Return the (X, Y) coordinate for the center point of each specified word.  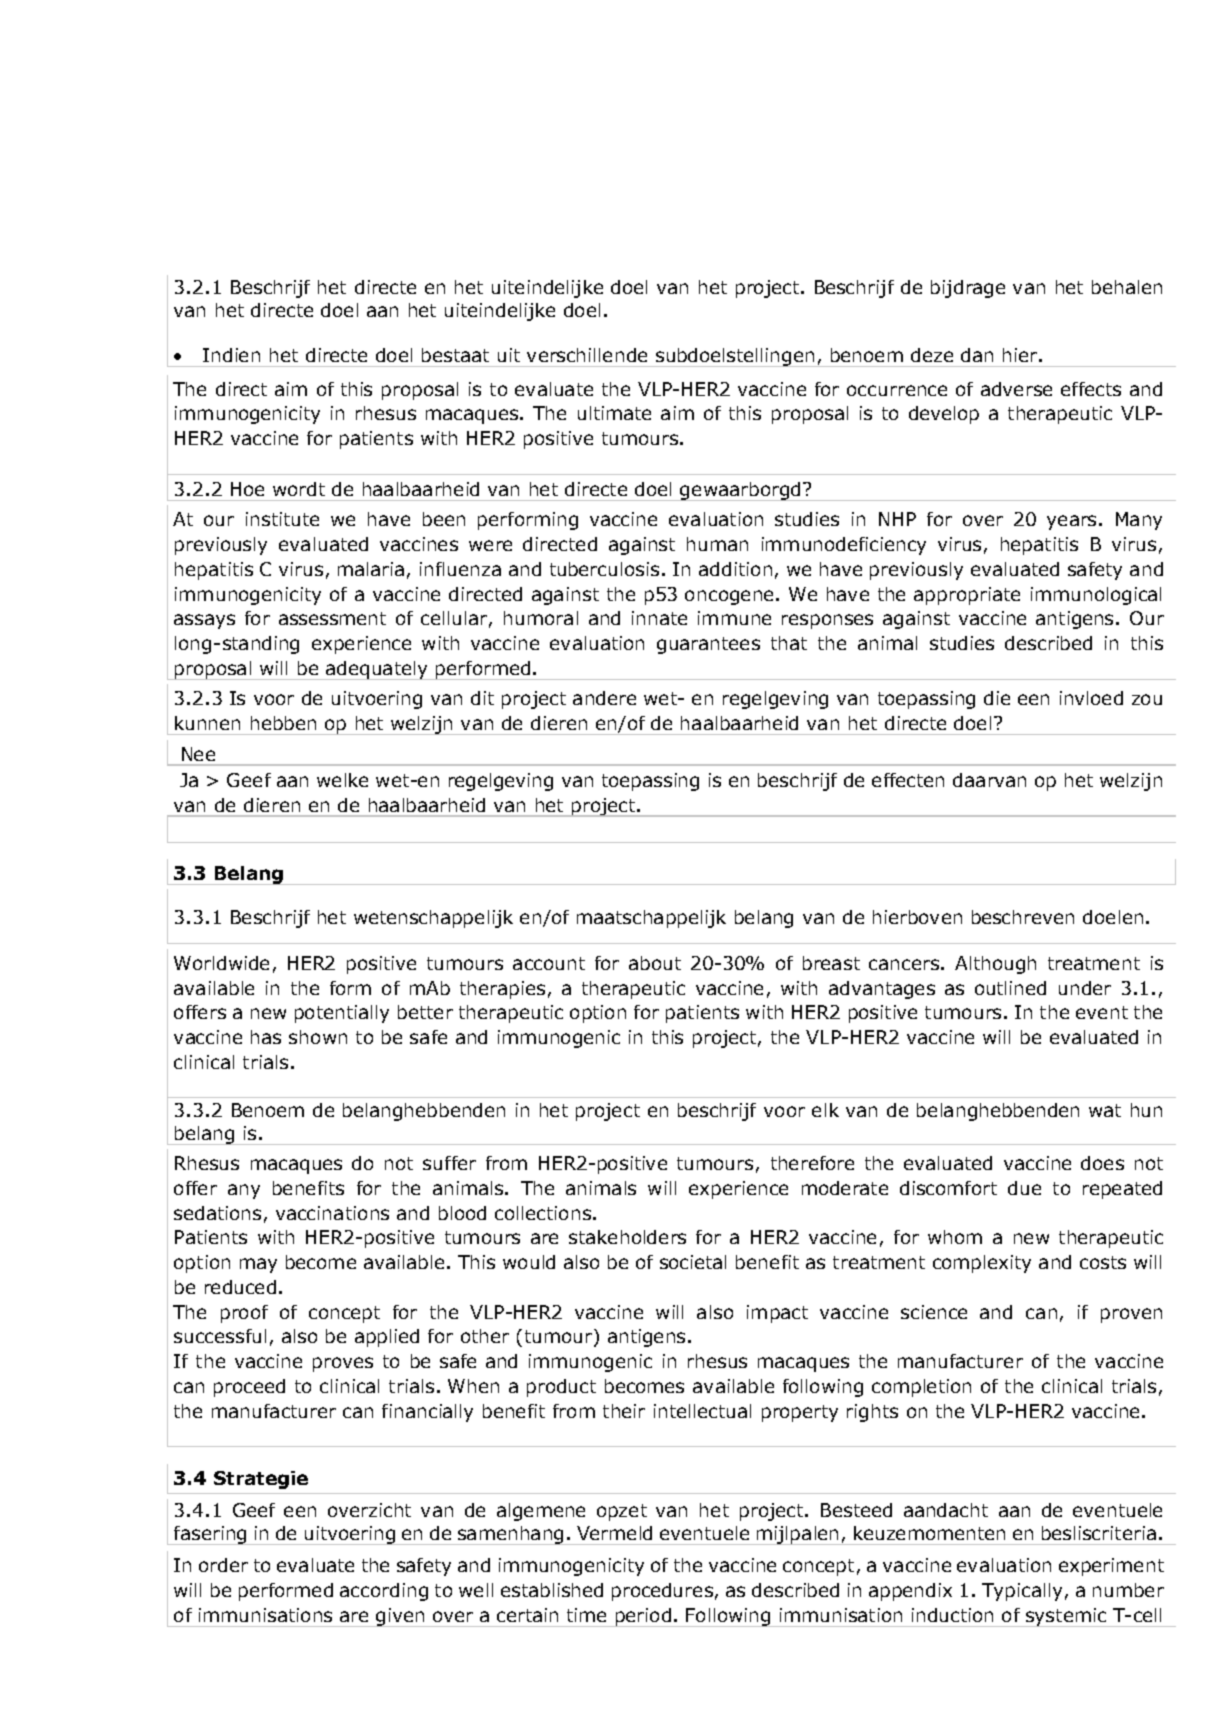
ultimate (614, 413)
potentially (342, 1014)
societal (693, 1262)
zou (1147, 699)
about (655, 963)
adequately (377, 670)
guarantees (708, 645)
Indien (231, 355)
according (384, 1592)
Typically (1022, 1592)
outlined (1010, 988)
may (258, 1265)
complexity (982, 1264)
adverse (1016, 389)
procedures (662, 1592)
